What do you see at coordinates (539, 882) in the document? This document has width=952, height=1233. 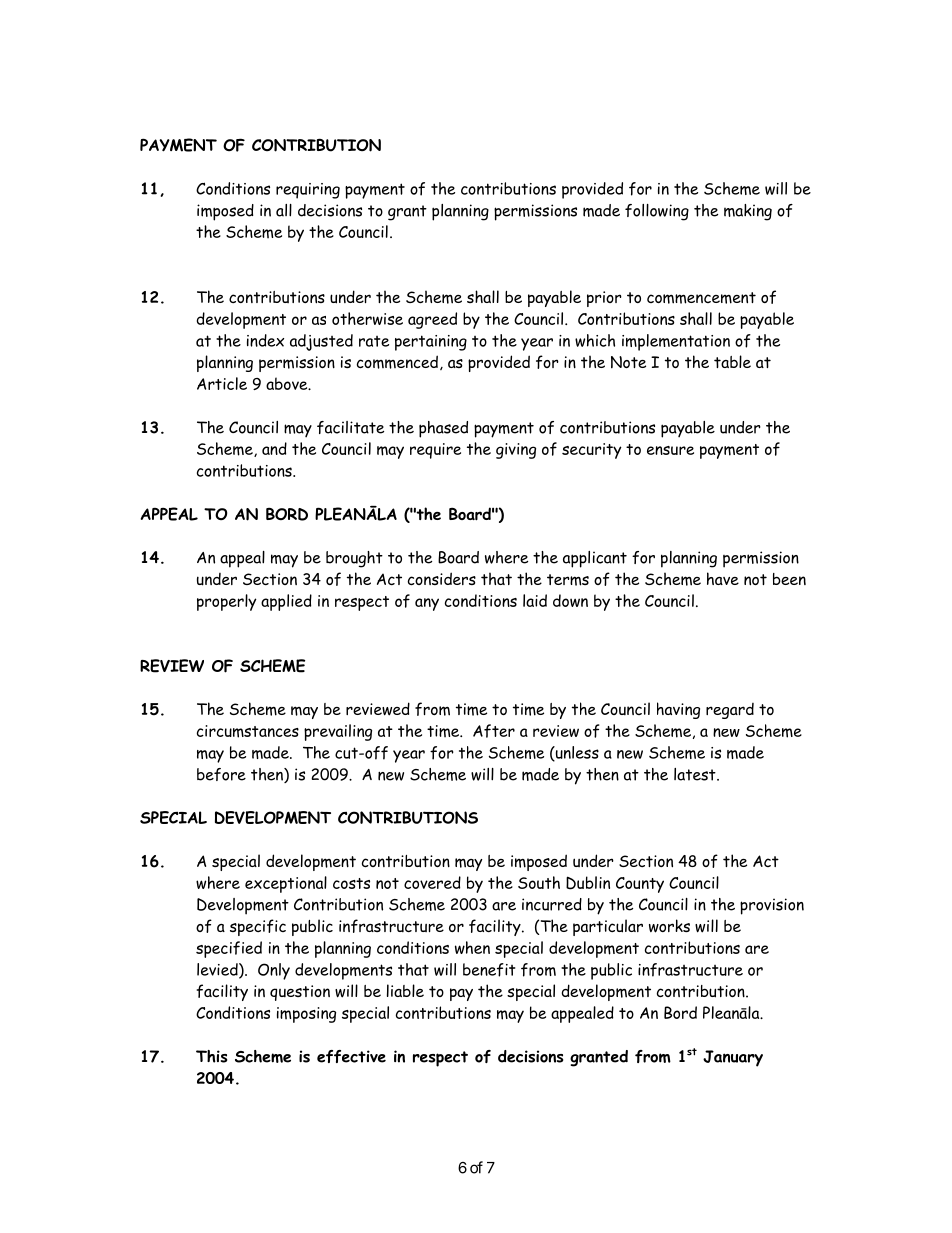 I see `South` at bounding box center [539, 882].
